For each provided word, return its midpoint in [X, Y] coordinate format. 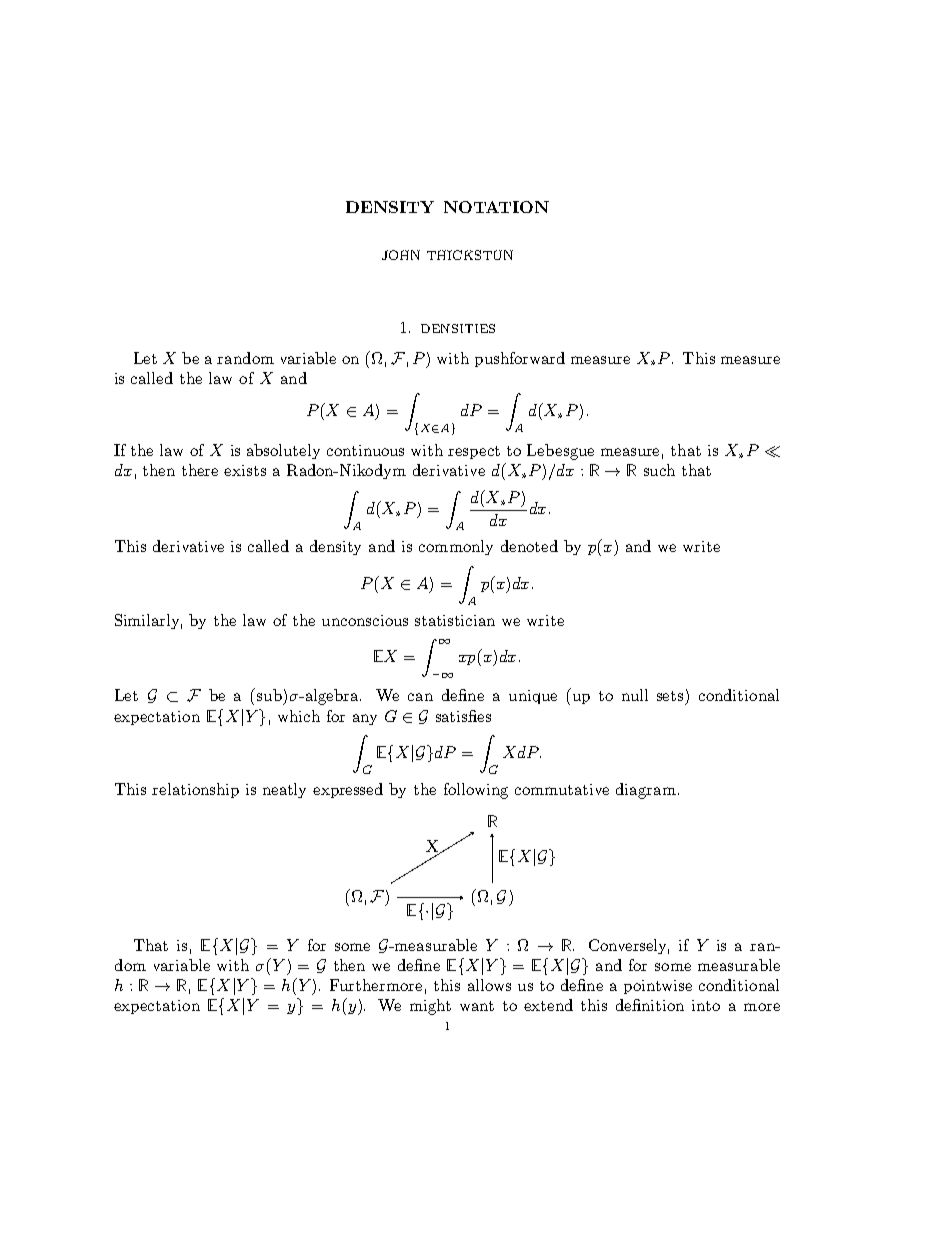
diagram [646, 791]
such [659, 470]
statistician [455, 620]
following [476, 791]
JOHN [401, 255]
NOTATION [496, 207]
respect [474, 452]
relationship [195, 790]
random [245, 358]
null [635, 695]
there [200, 470]
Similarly [148, 621]
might [430, 1007]
